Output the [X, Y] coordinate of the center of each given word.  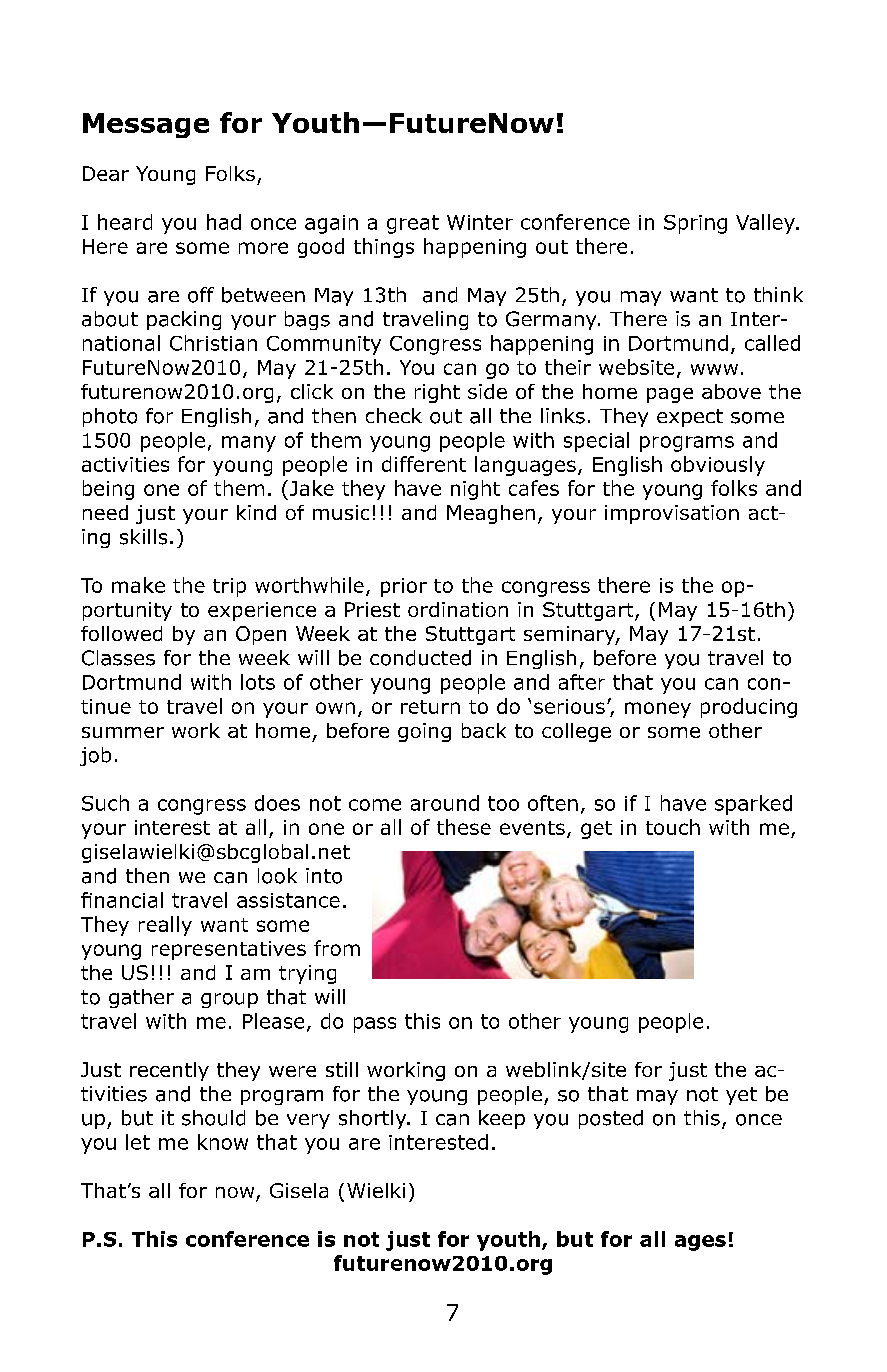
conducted [420, 658]
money [658, 710]
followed [121, 633]
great [413, 224]
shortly [374, 1119]
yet [741, 1096]
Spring [695, 224]
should [213, 1118]
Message [146, 125]
